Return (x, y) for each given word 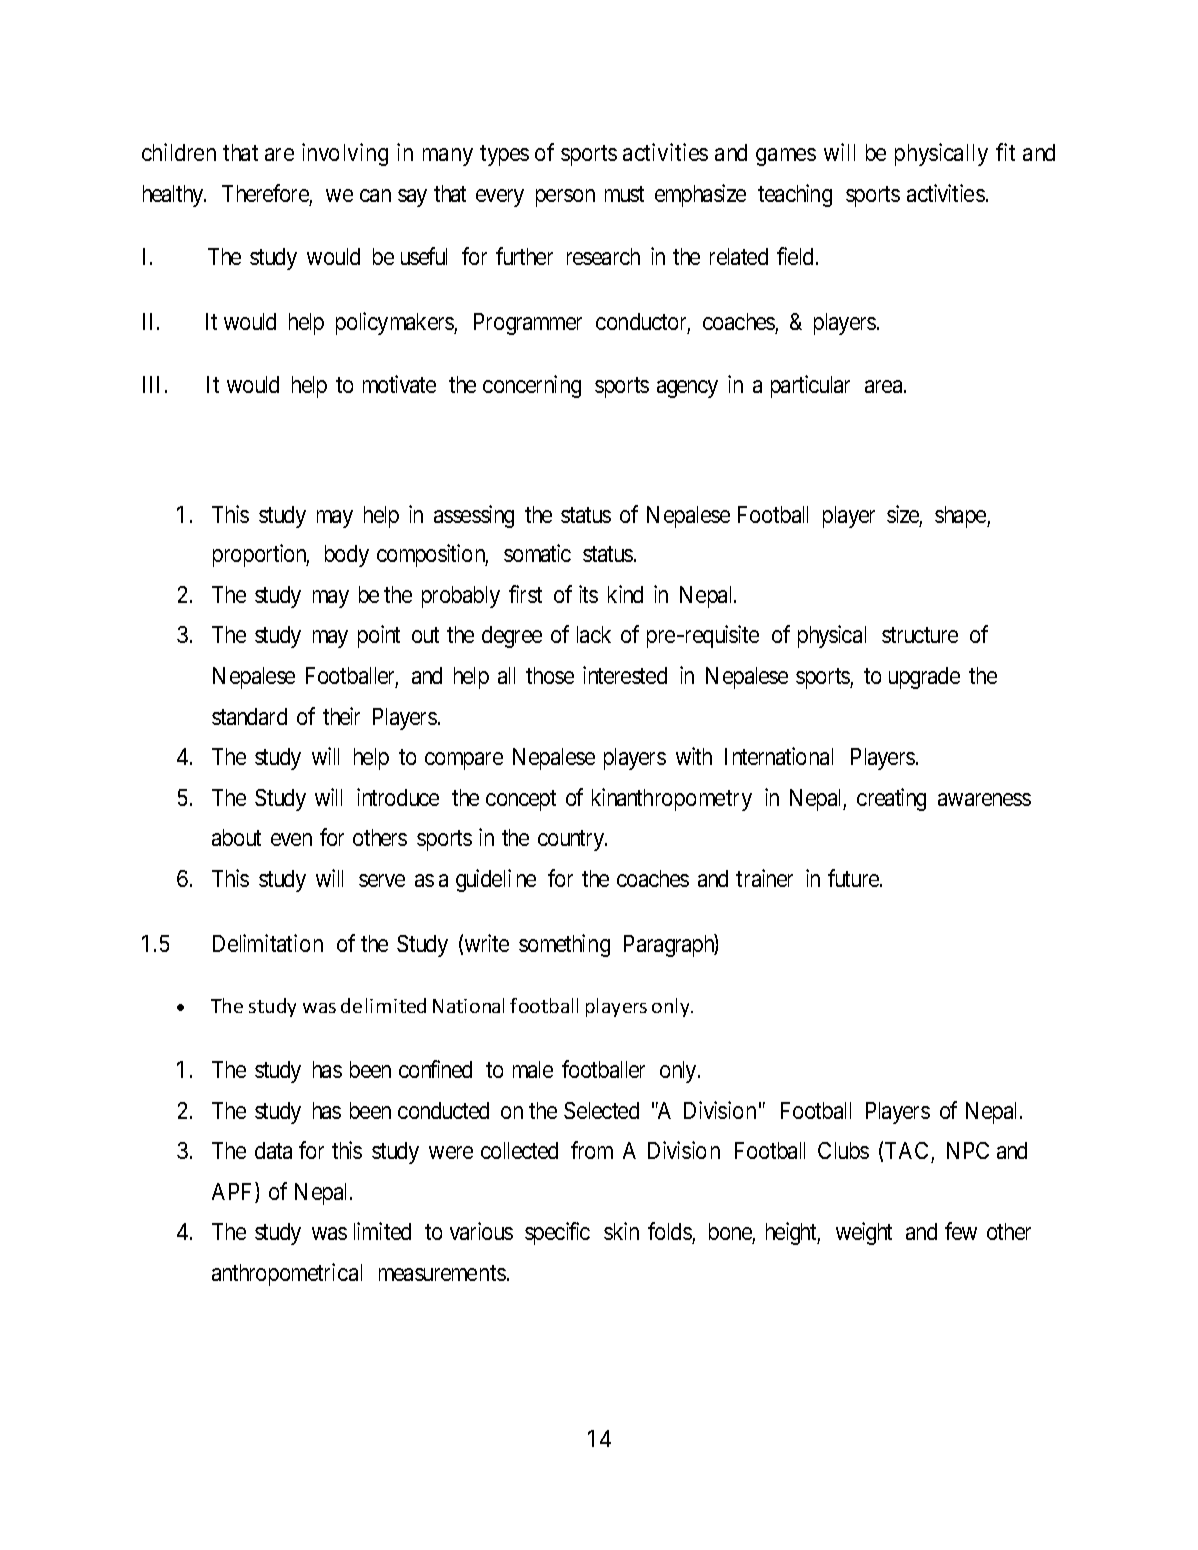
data (273, 1150)
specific (557, 1233)
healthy (174, 196)
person (565, 198)
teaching (795, 195)
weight (864, 1233)
